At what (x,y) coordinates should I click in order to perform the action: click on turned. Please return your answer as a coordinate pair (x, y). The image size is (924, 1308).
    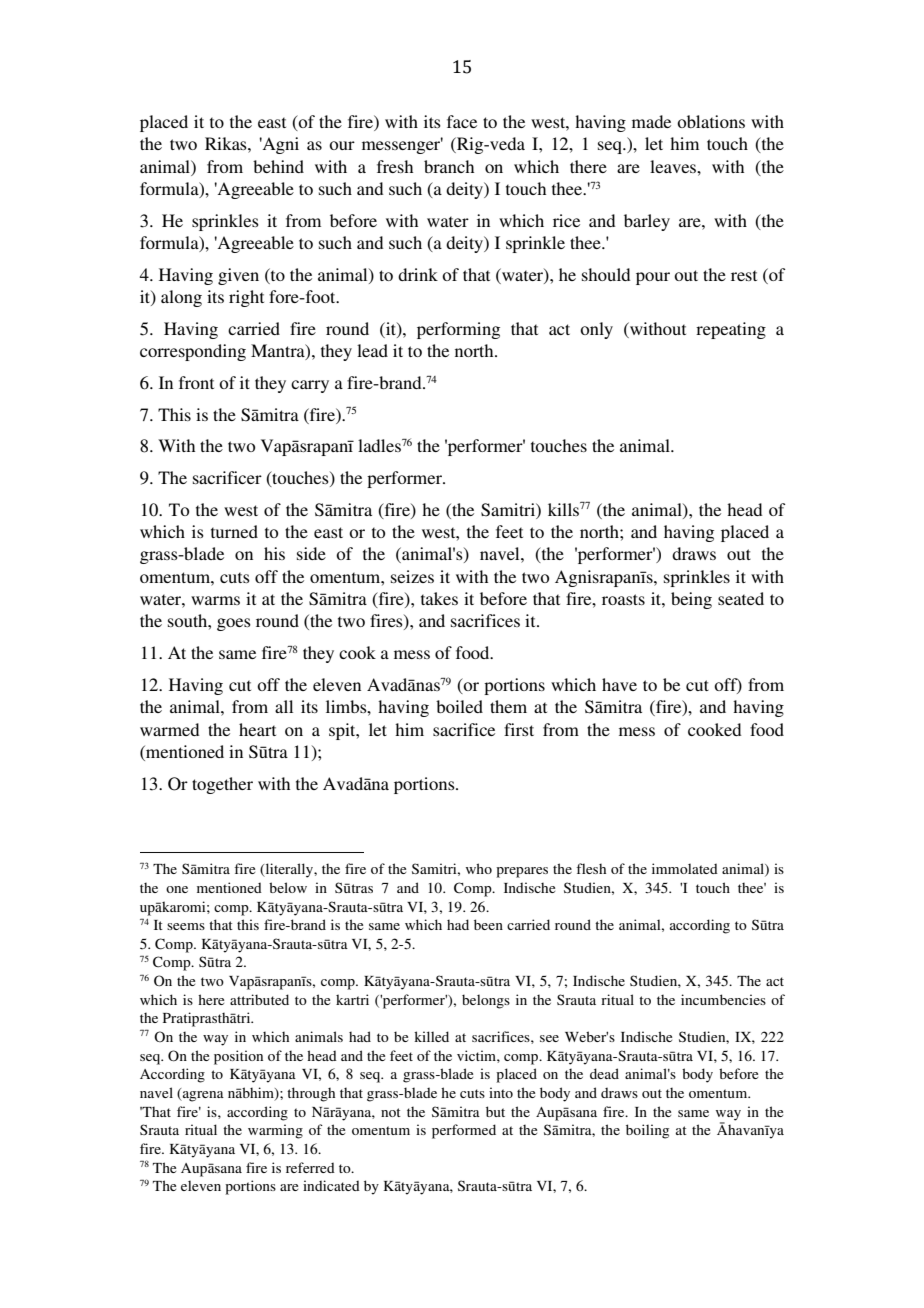
    Looking at the image, I should click on (234, 531).
